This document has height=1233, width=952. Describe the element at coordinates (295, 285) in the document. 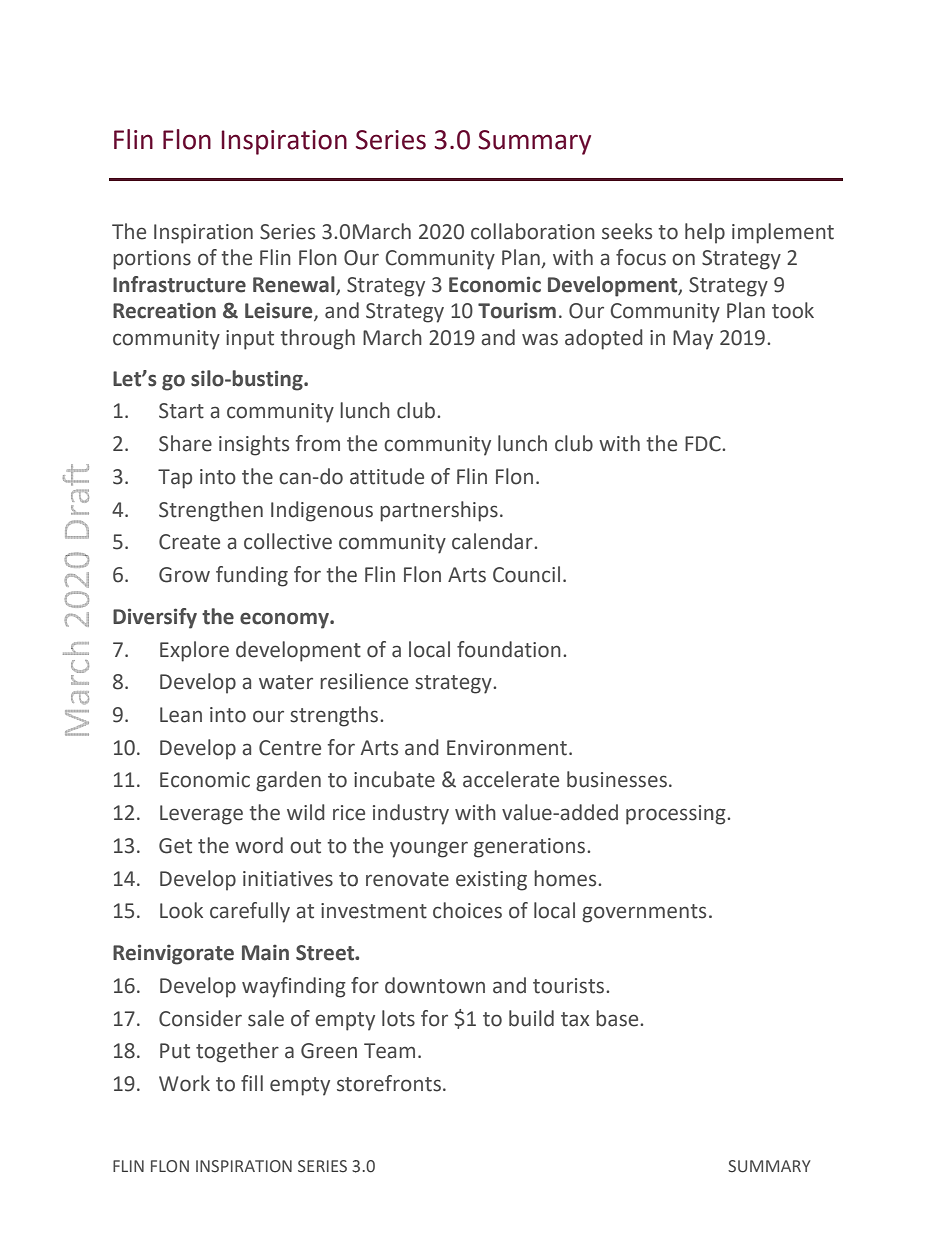

I see `Renewal` at that location.
